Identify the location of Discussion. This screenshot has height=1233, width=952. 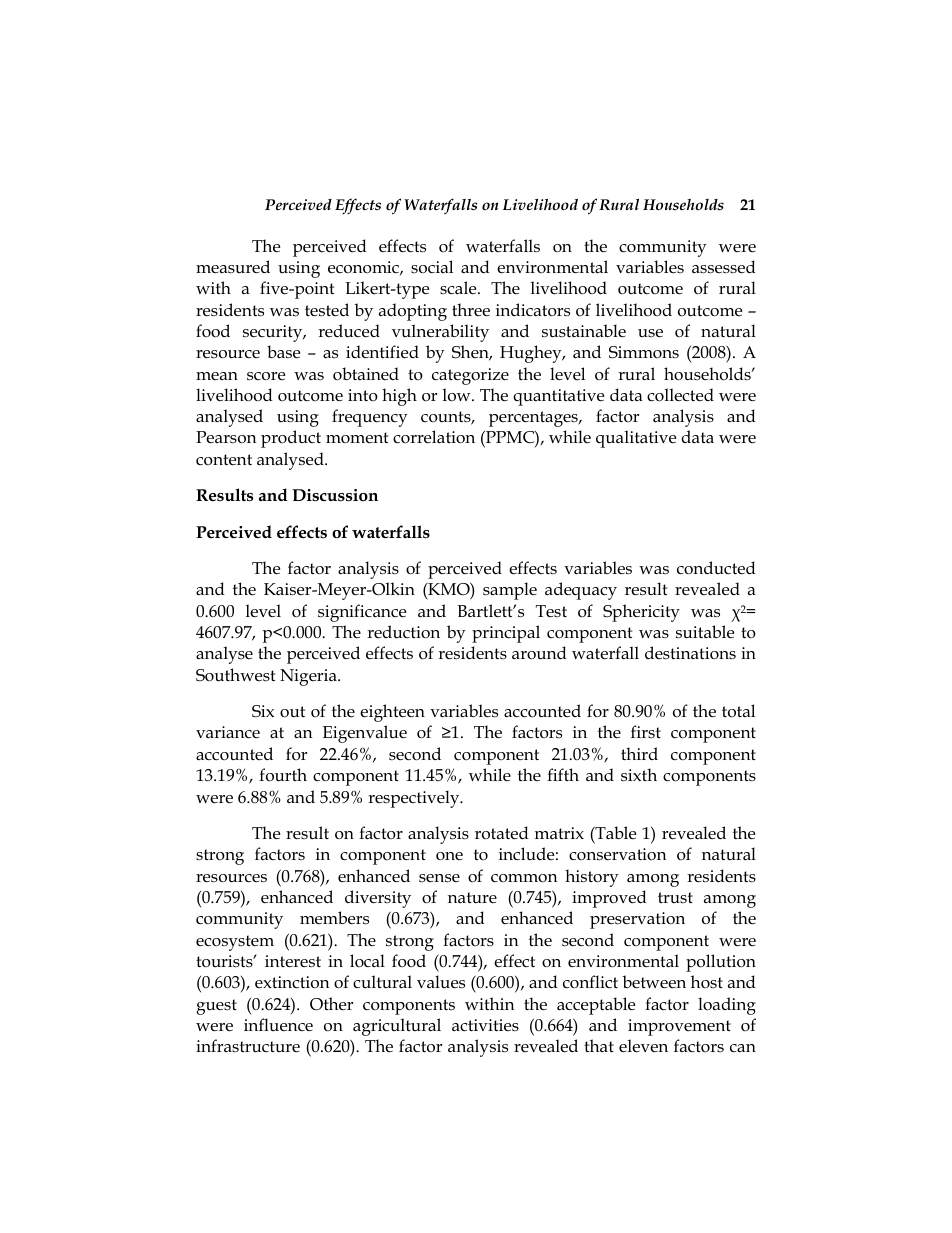
(335, 495).
